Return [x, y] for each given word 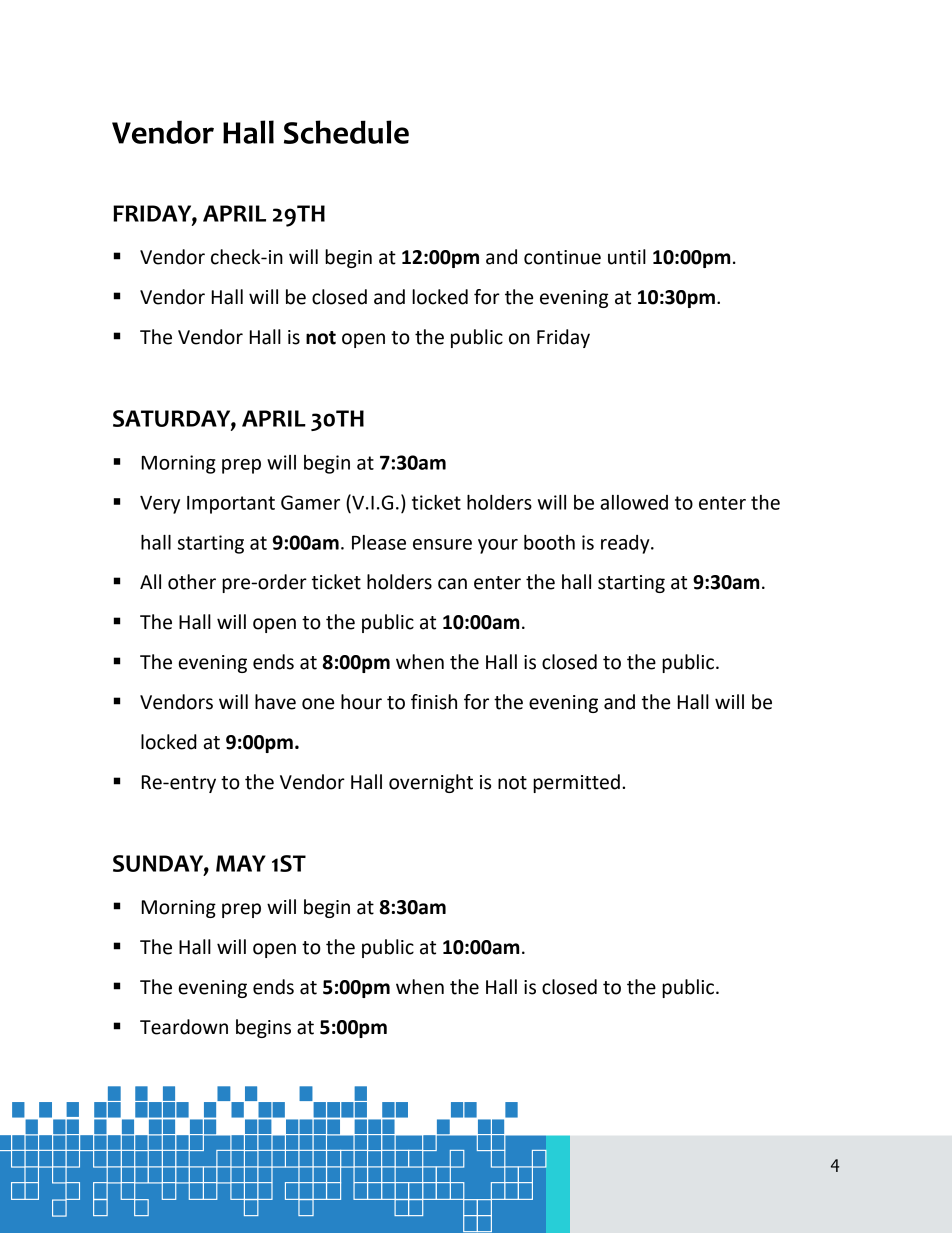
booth [549, 542]
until [627, 257]
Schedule [346, 132]
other [192, 582]
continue [562, 257]
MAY [241, 863]
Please [379, 542]
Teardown [184, 1027]
